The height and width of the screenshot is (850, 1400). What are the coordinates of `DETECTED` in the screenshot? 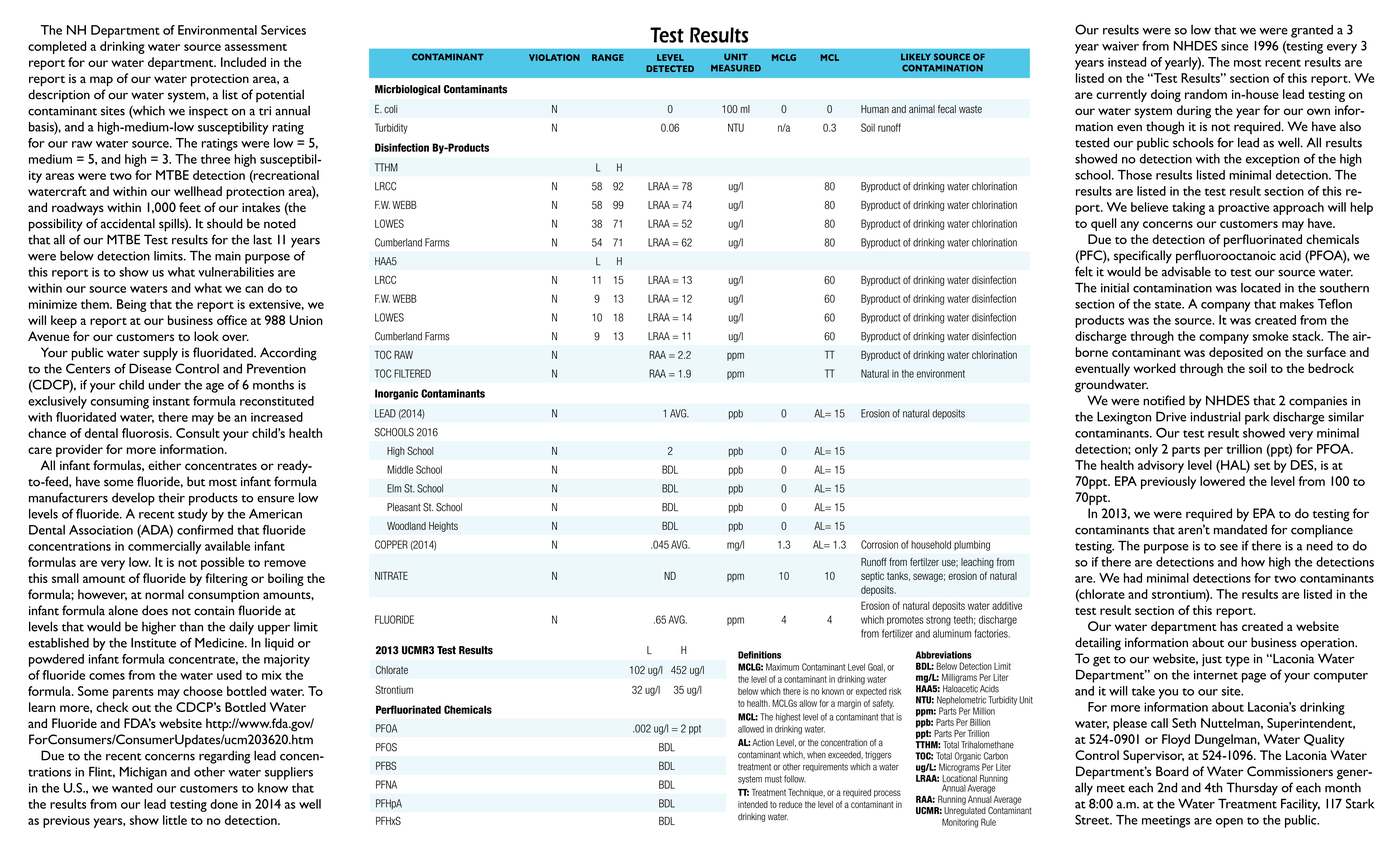 It's located at (670, 68).
